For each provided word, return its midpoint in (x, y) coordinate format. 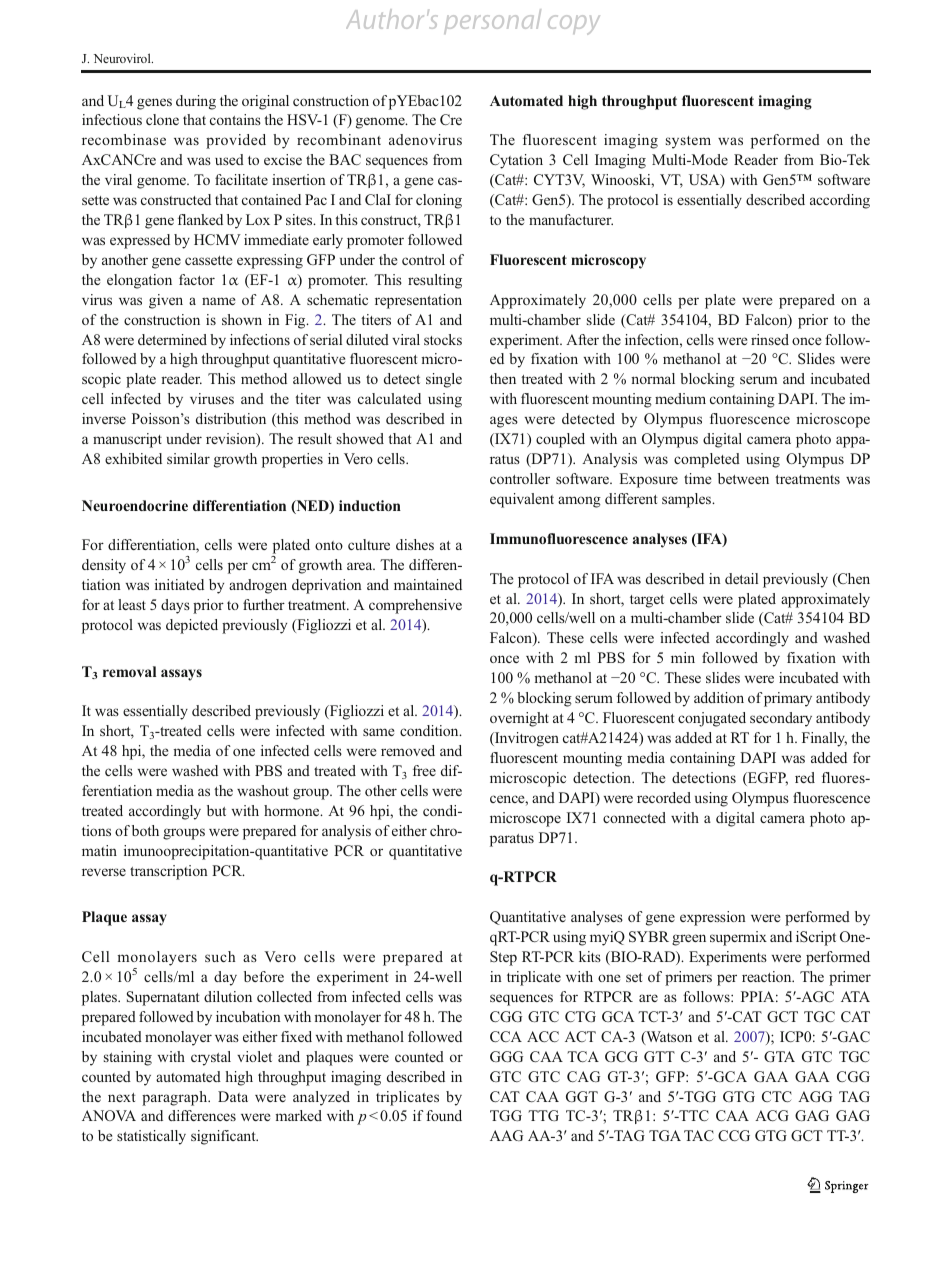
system (688, 142)
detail (741, 578)
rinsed (770, 339)
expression (713, 918)
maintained (428, 584)
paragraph (176, 1098)
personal (492, 21)
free (424, 770)
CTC (777, 1096)
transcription (169, 872)
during (196, 102)
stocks (443, 339)
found (444, 1115)
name (218, 301)
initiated (179, 584)
